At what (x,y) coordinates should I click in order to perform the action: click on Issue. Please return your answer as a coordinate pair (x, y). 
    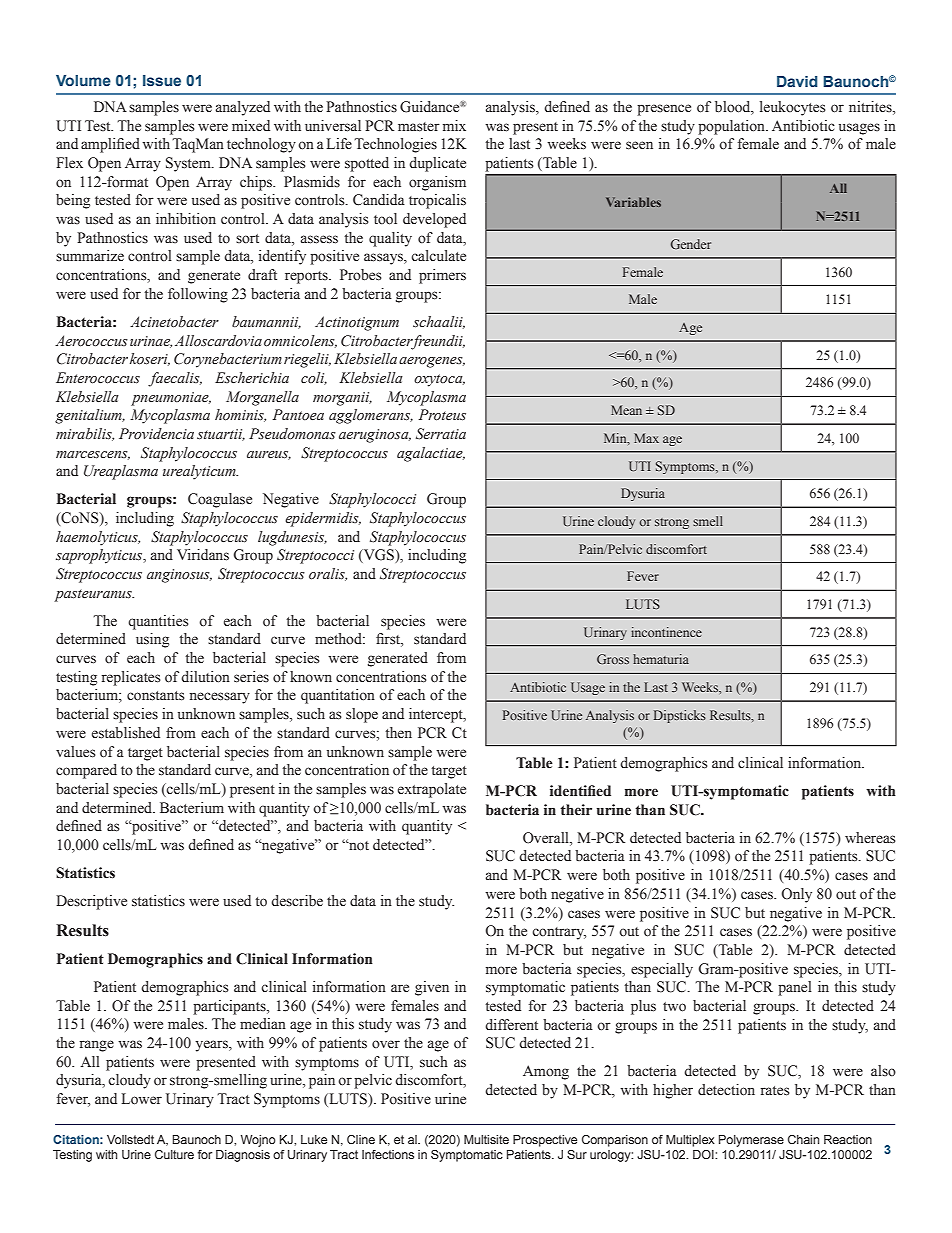
    Looking at the image, I should click on (162, 80).
